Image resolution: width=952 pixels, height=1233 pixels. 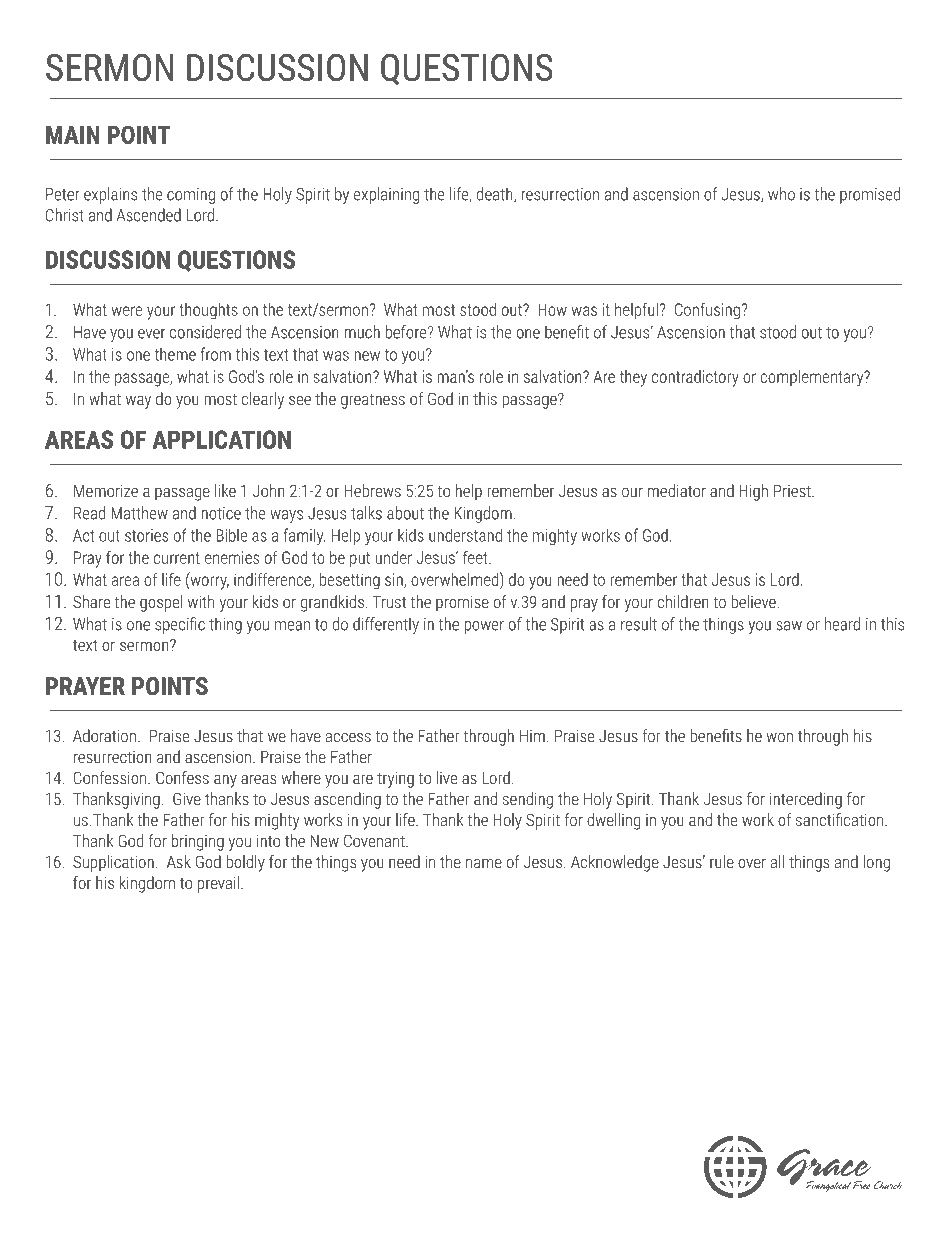 I want to click on name, so click(x=484, y=863).
